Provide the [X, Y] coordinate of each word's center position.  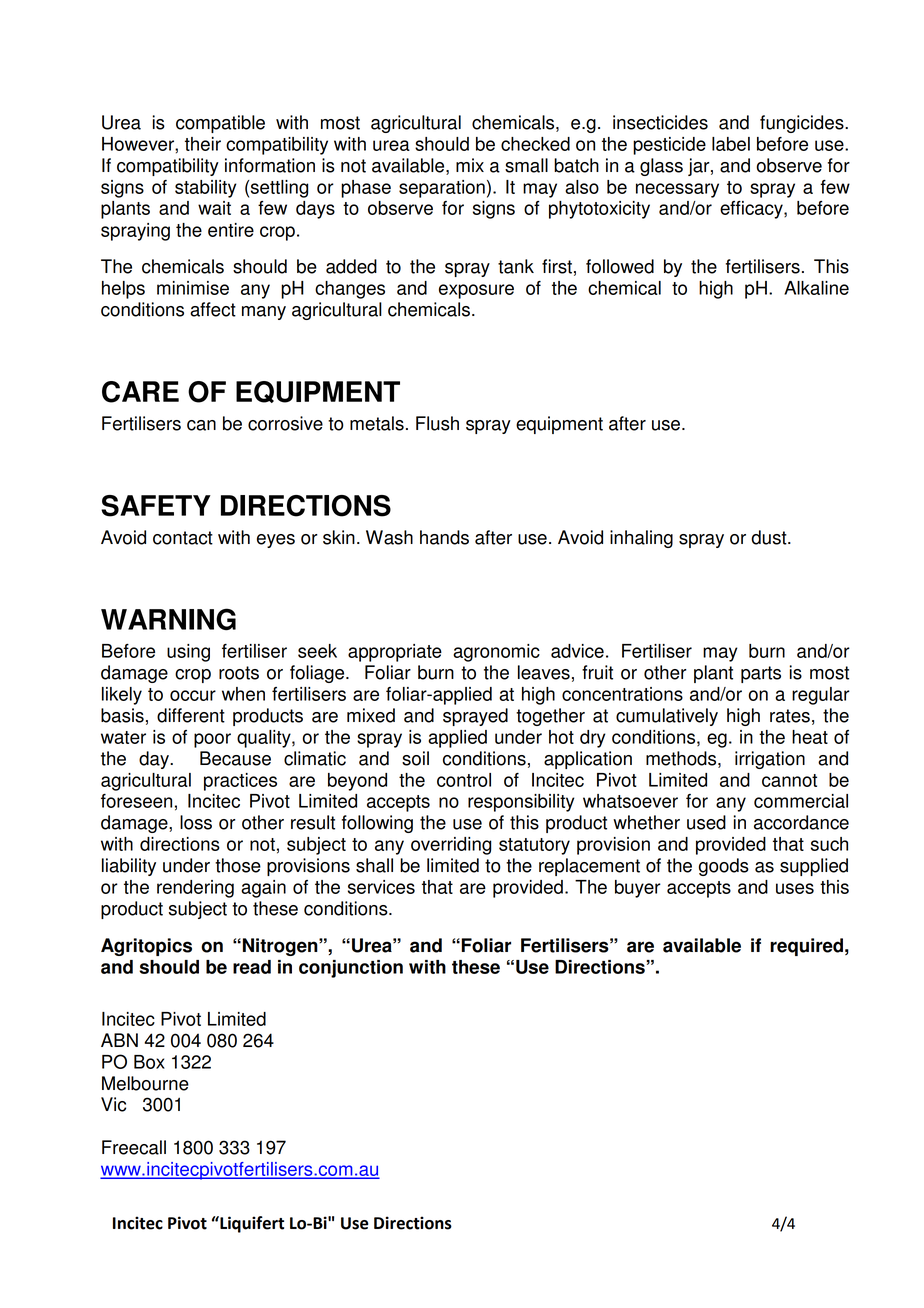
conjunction [351, 969]
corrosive [285, 423]
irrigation [770, 760]
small [526, 165]
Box [149, 1062]
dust [770, 537]
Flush [437, 423]
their [203, 144]
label [731, 144]
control [464, 780]
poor [212, 740]
